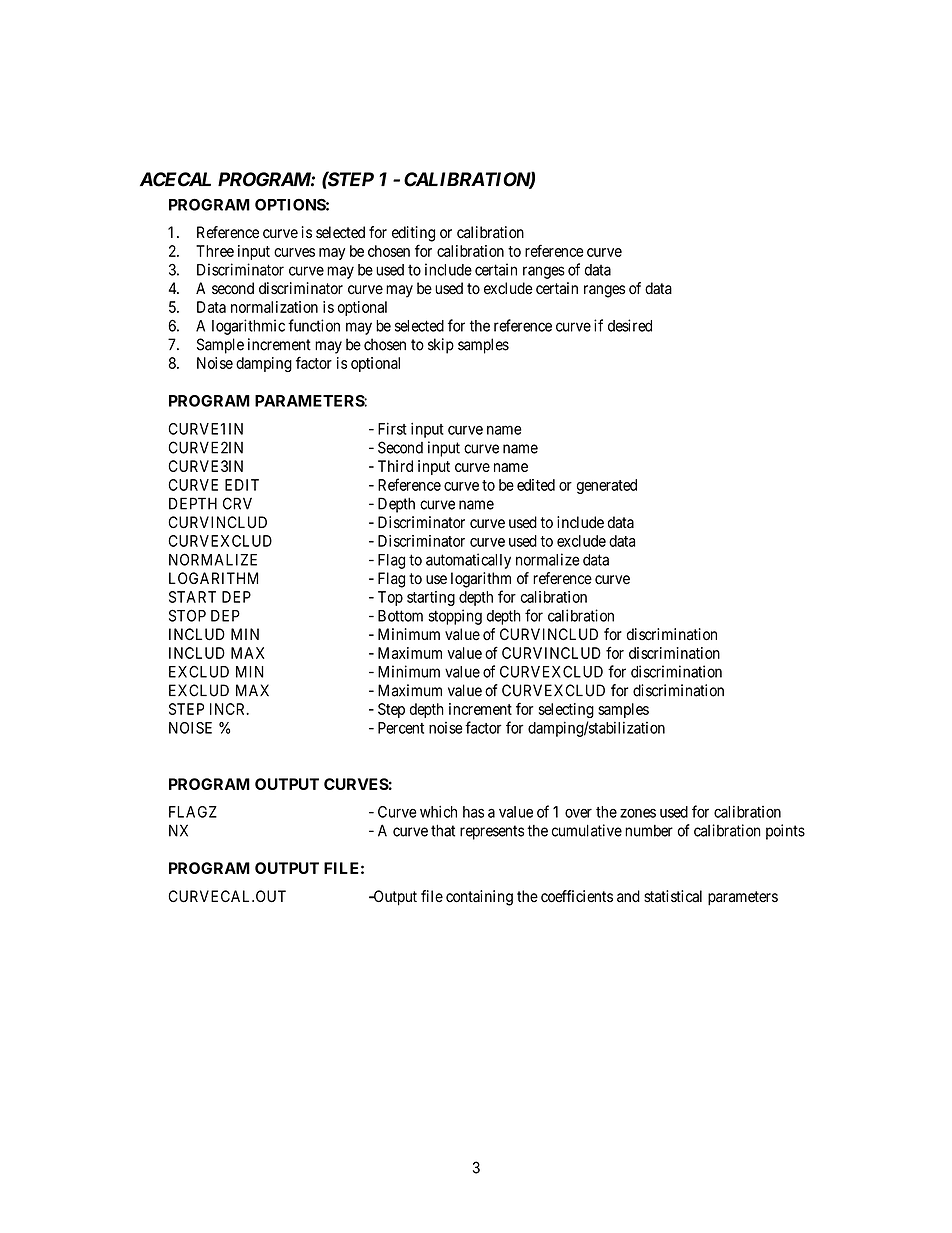 The width and height of the document is (952, 1233). I want to click on CRV, so click(237, 503).
